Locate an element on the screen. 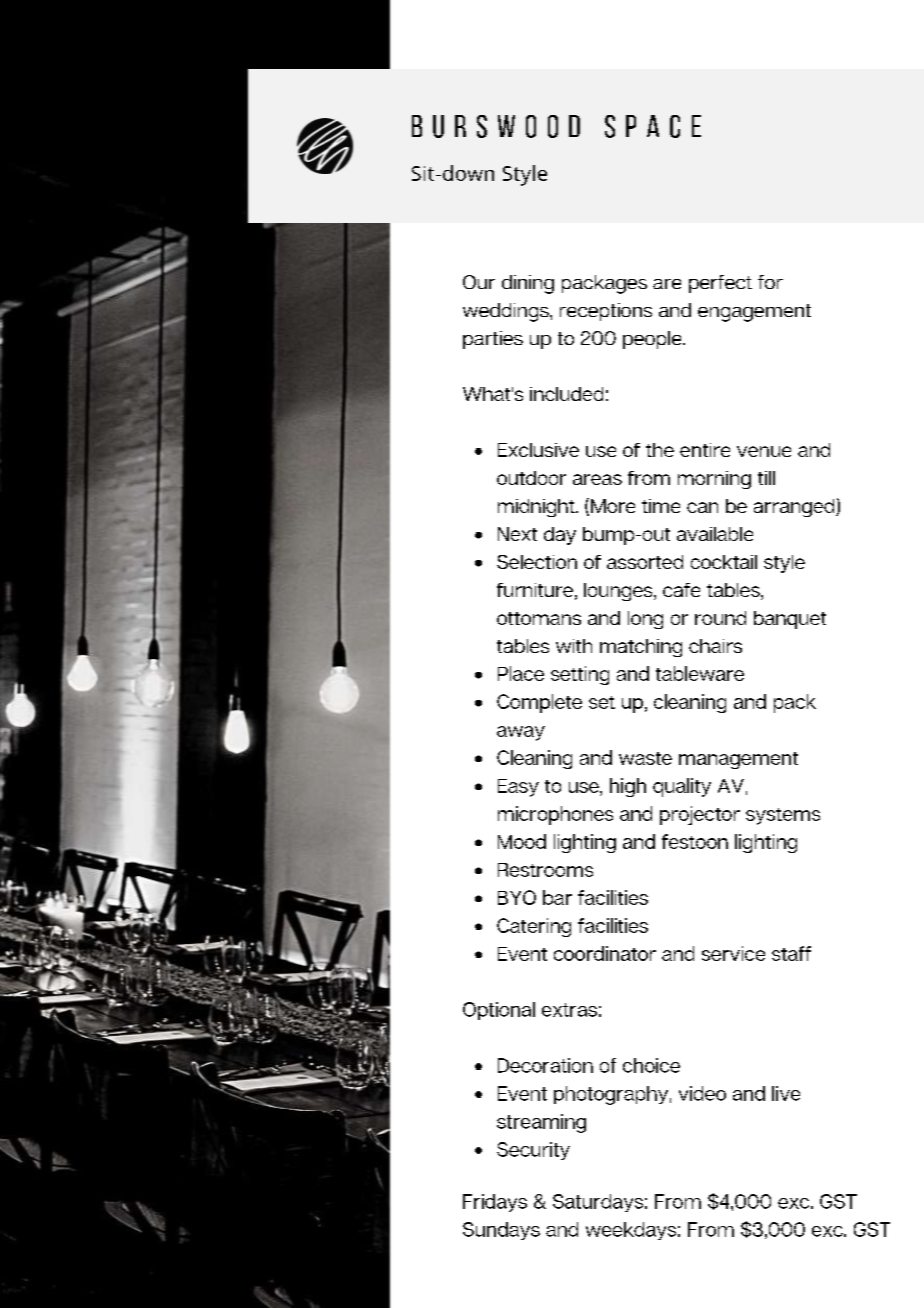 The width and height of the screenshot is (924, 1308). weddings is located at coordinates (507, 312).
